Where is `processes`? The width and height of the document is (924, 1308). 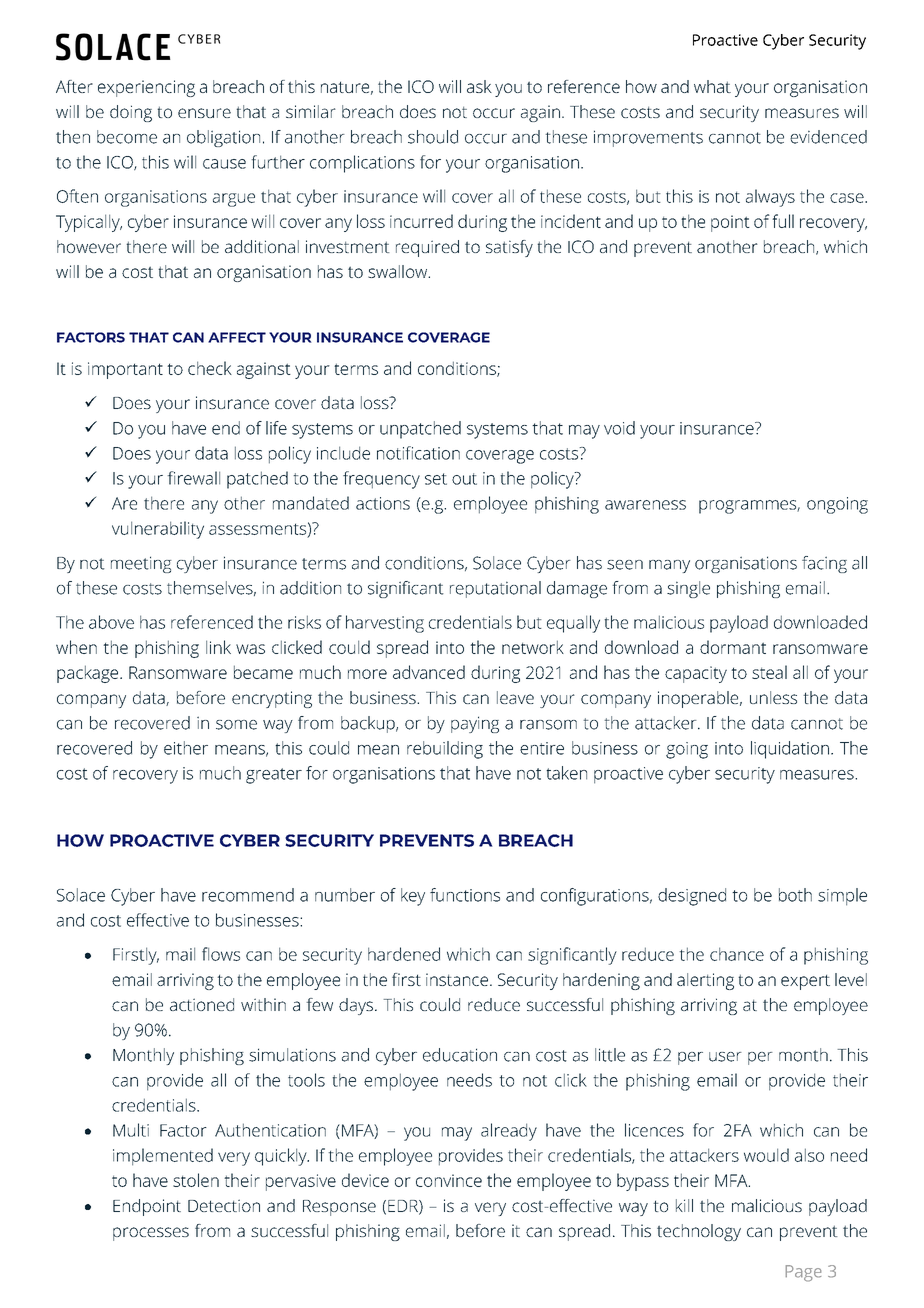
processes is located at coordinates (151, 1234).
